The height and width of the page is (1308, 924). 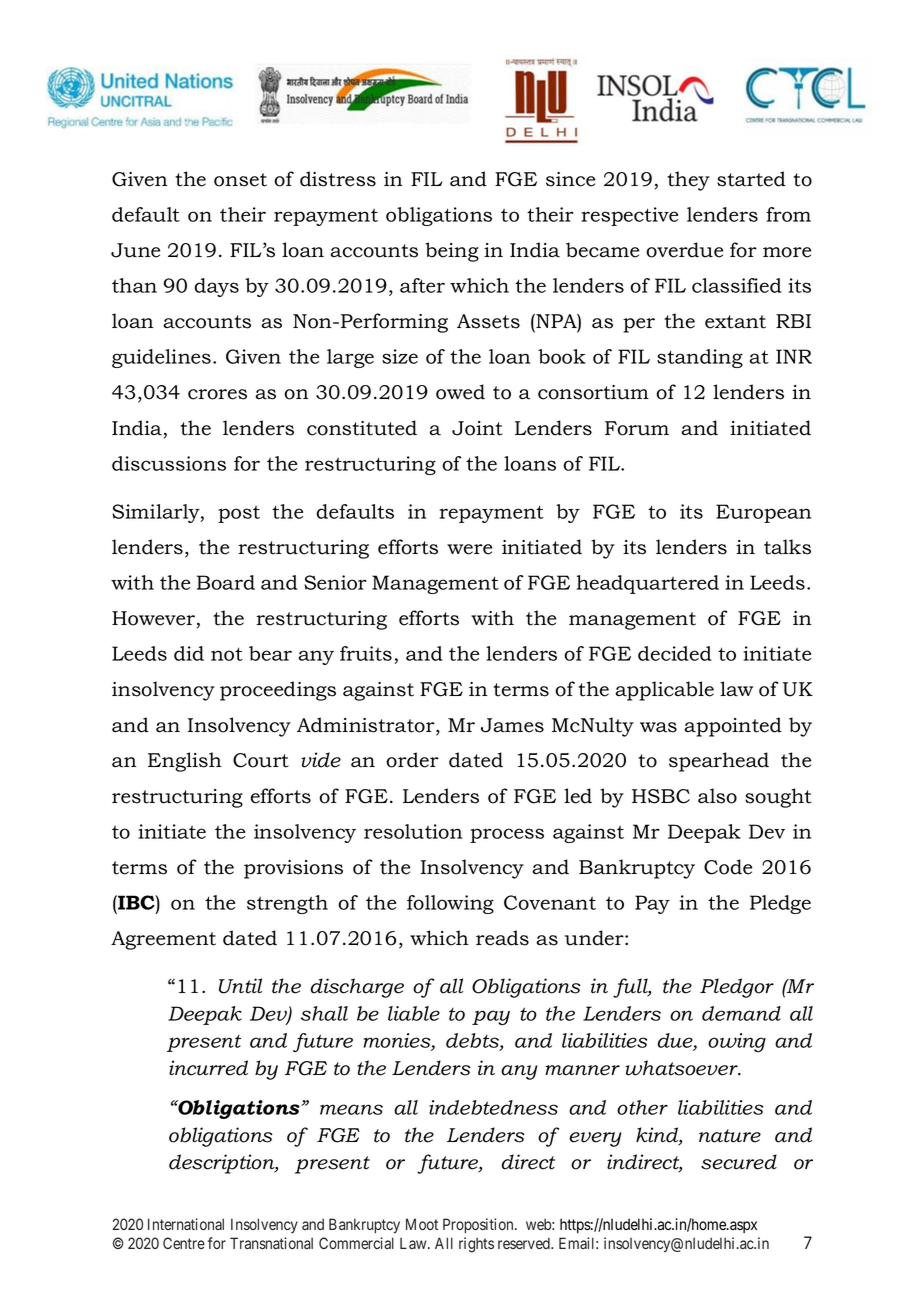 What do you see at coordinates (479, 1225) in the page?
I see `Proposition` at bounding box center [479, 1225].
